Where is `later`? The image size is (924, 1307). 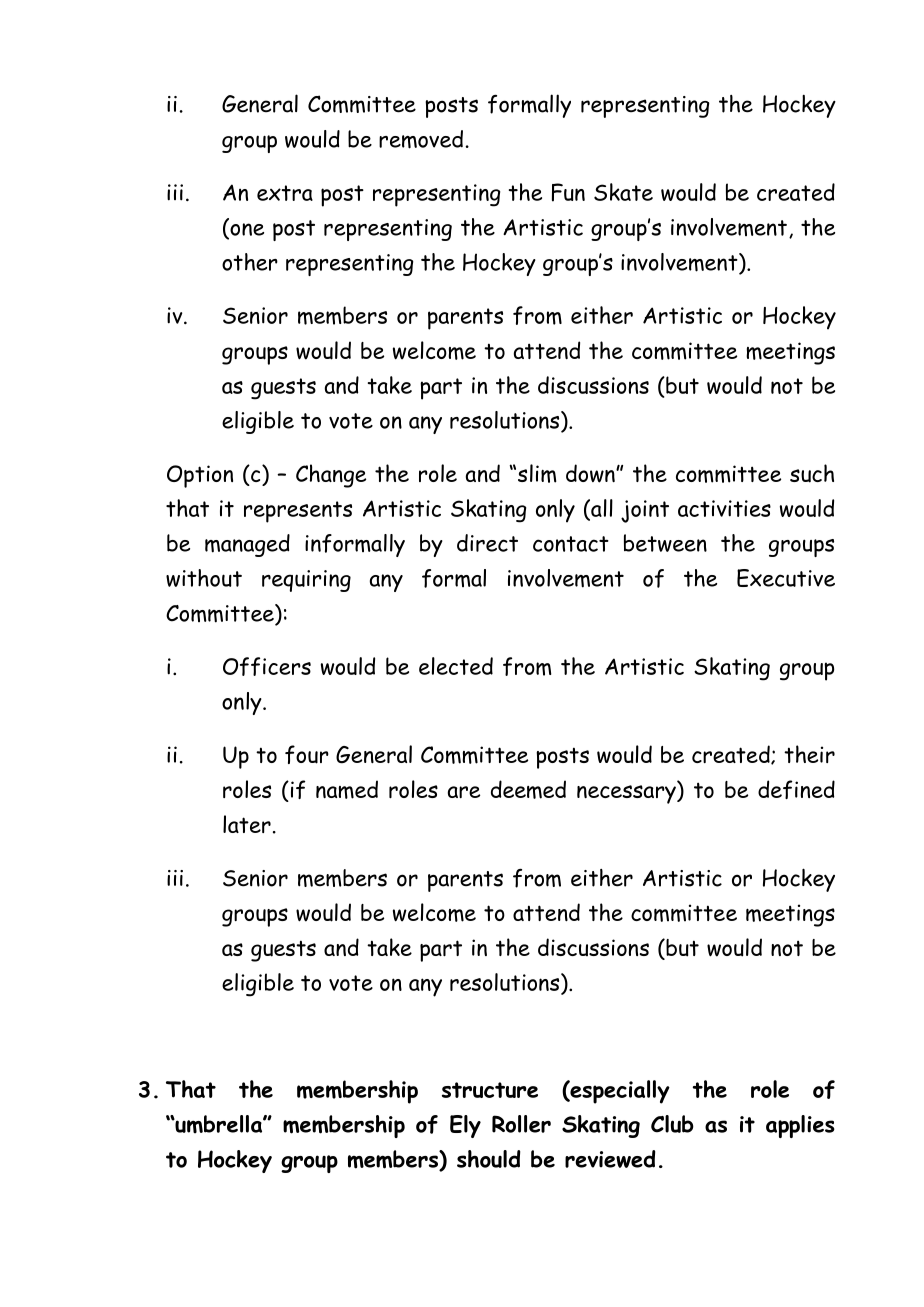
later is located at coordinates (247, 824).
